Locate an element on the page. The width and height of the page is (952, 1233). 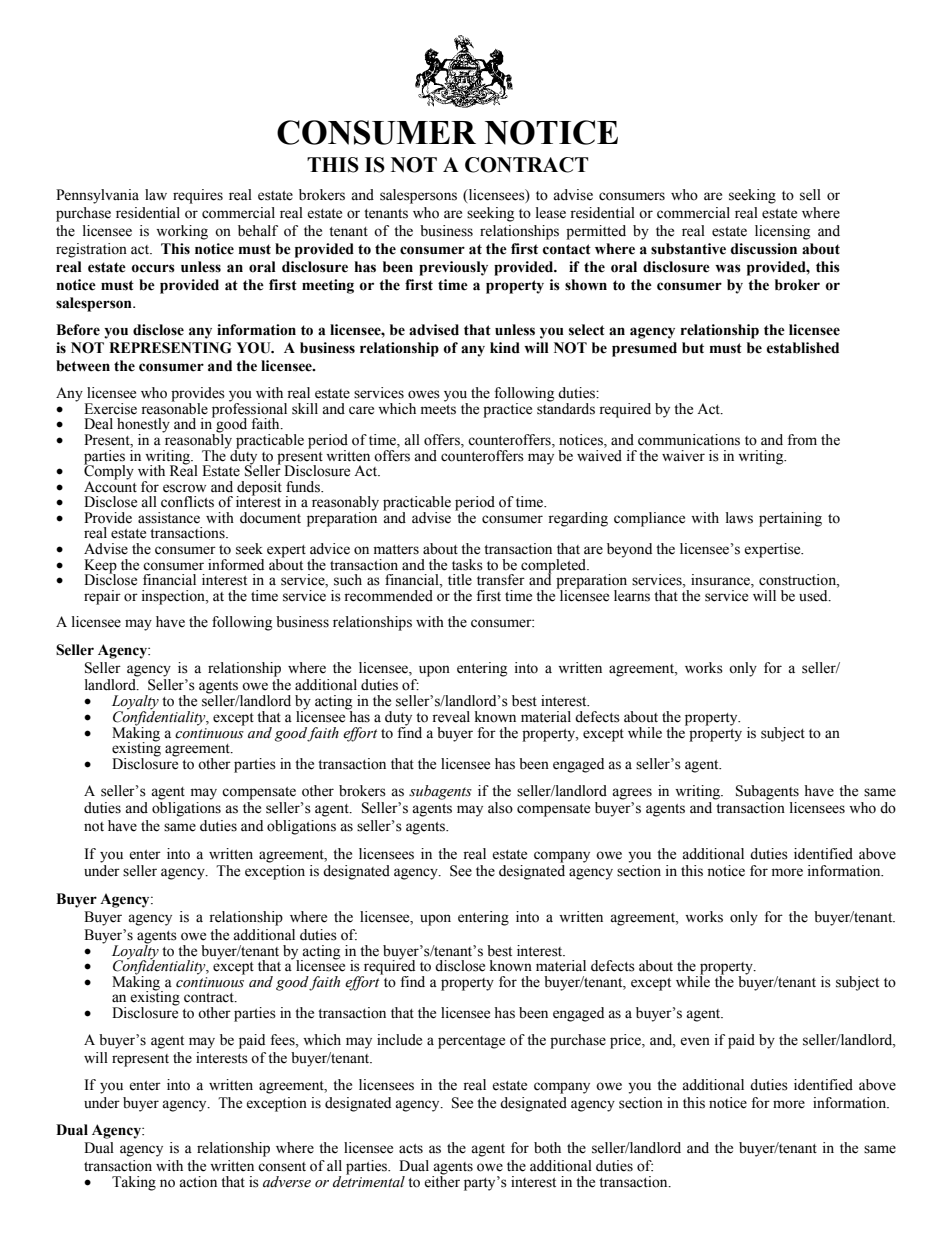
working is located at coordinates (182, 232).
